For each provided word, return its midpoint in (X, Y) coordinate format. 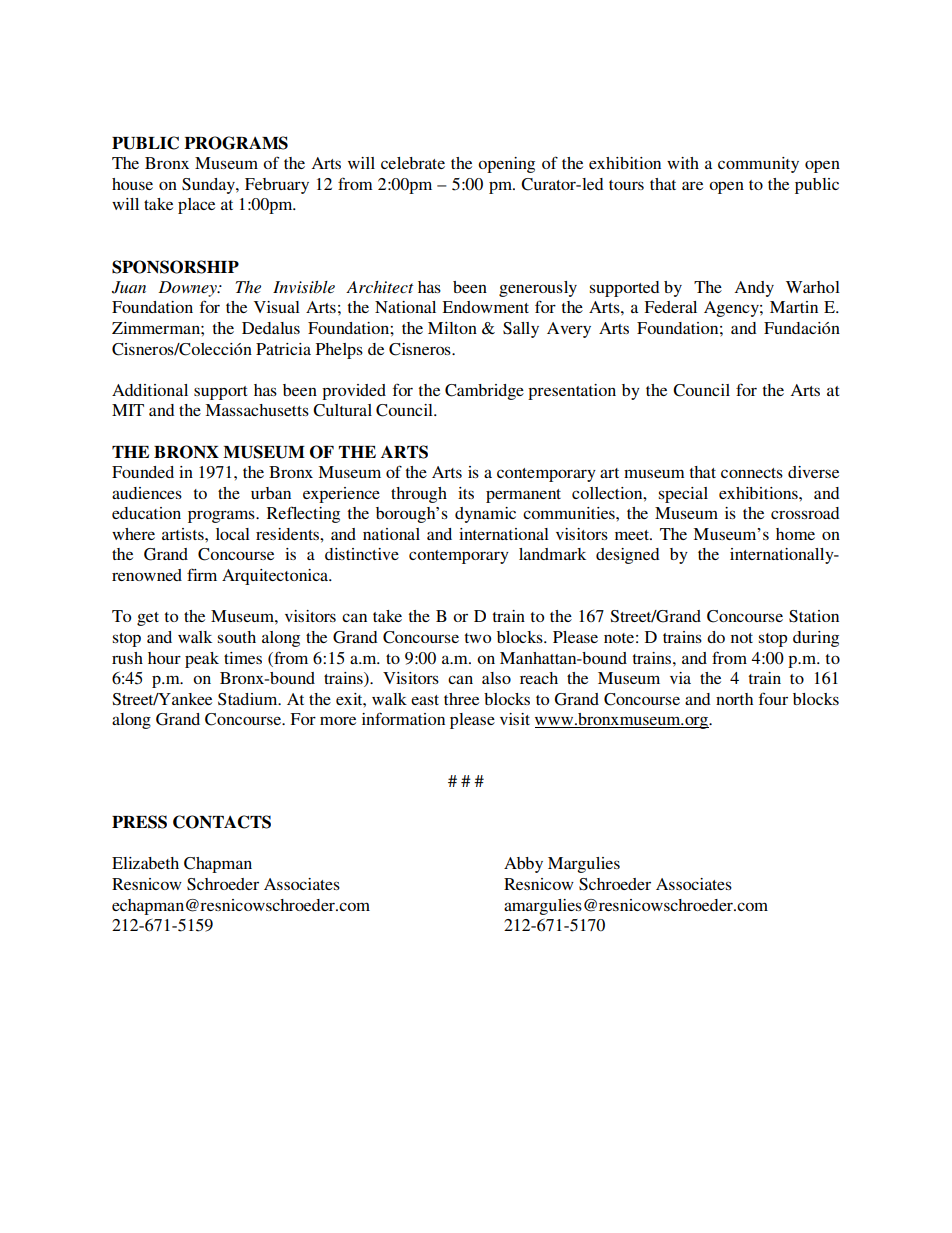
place (196, 206)
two (477, 638)
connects (752, 473)
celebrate (413, 163)
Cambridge (484, 392)
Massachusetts (257, 410)
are (692, 185)
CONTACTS (222, 822)
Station (814, 616)
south (237, 637)
